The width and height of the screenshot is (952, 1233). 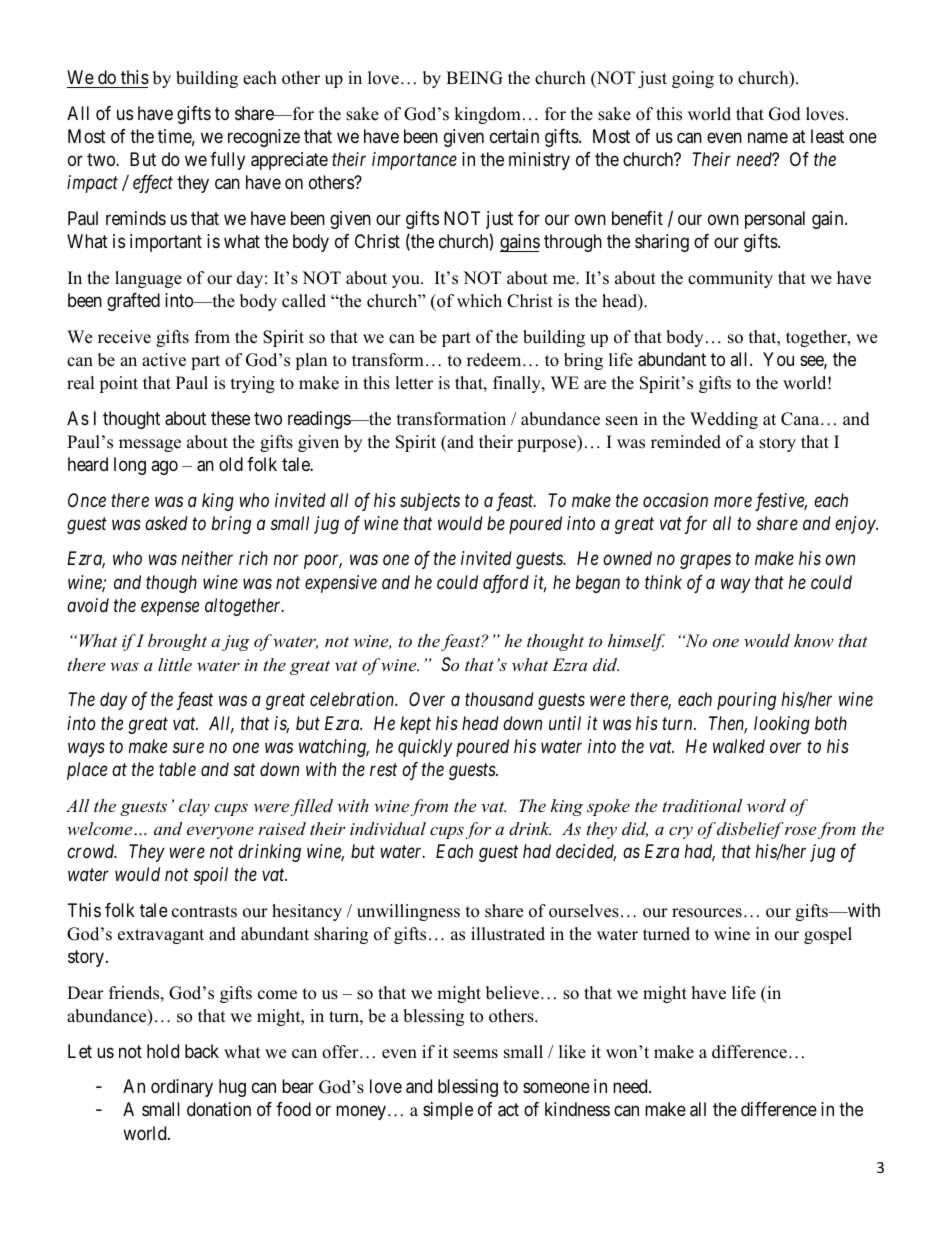 I want to click on active, so click(x=164, y=360).
